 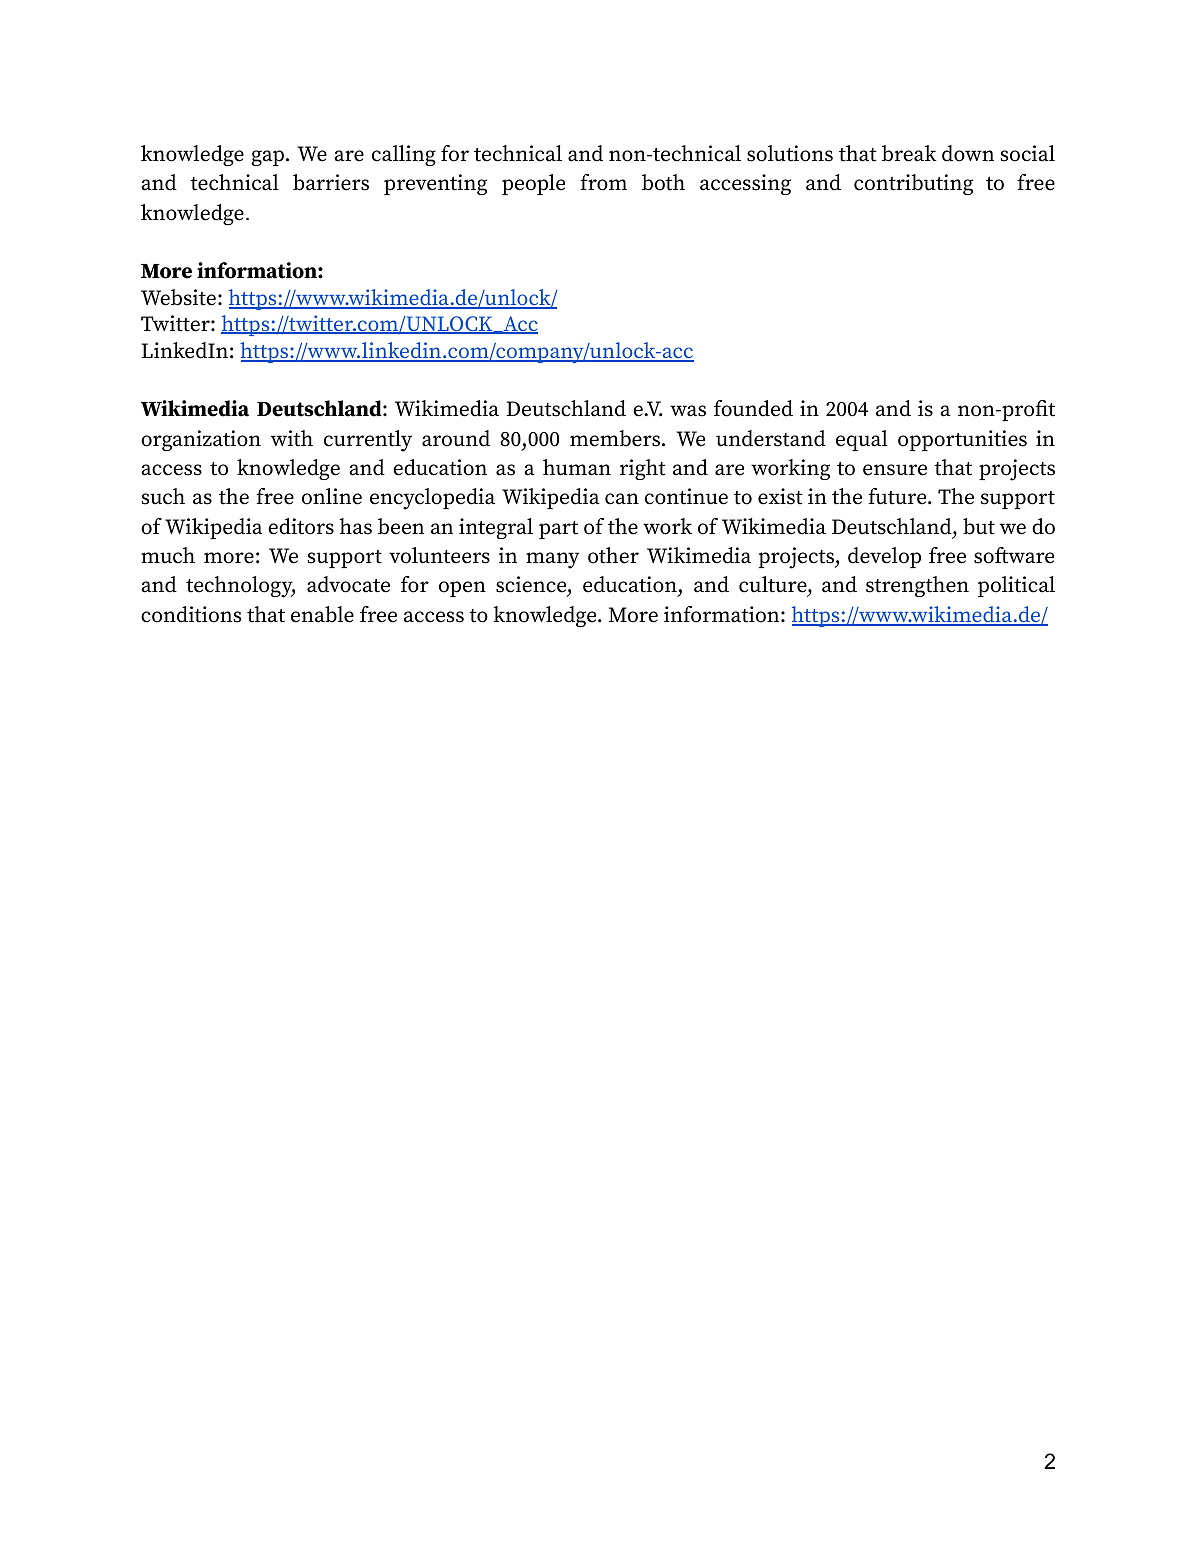 What do you see at coordinates (178, 297) in the screenshot?
I see `Website` at bounding box center [178, 297].
